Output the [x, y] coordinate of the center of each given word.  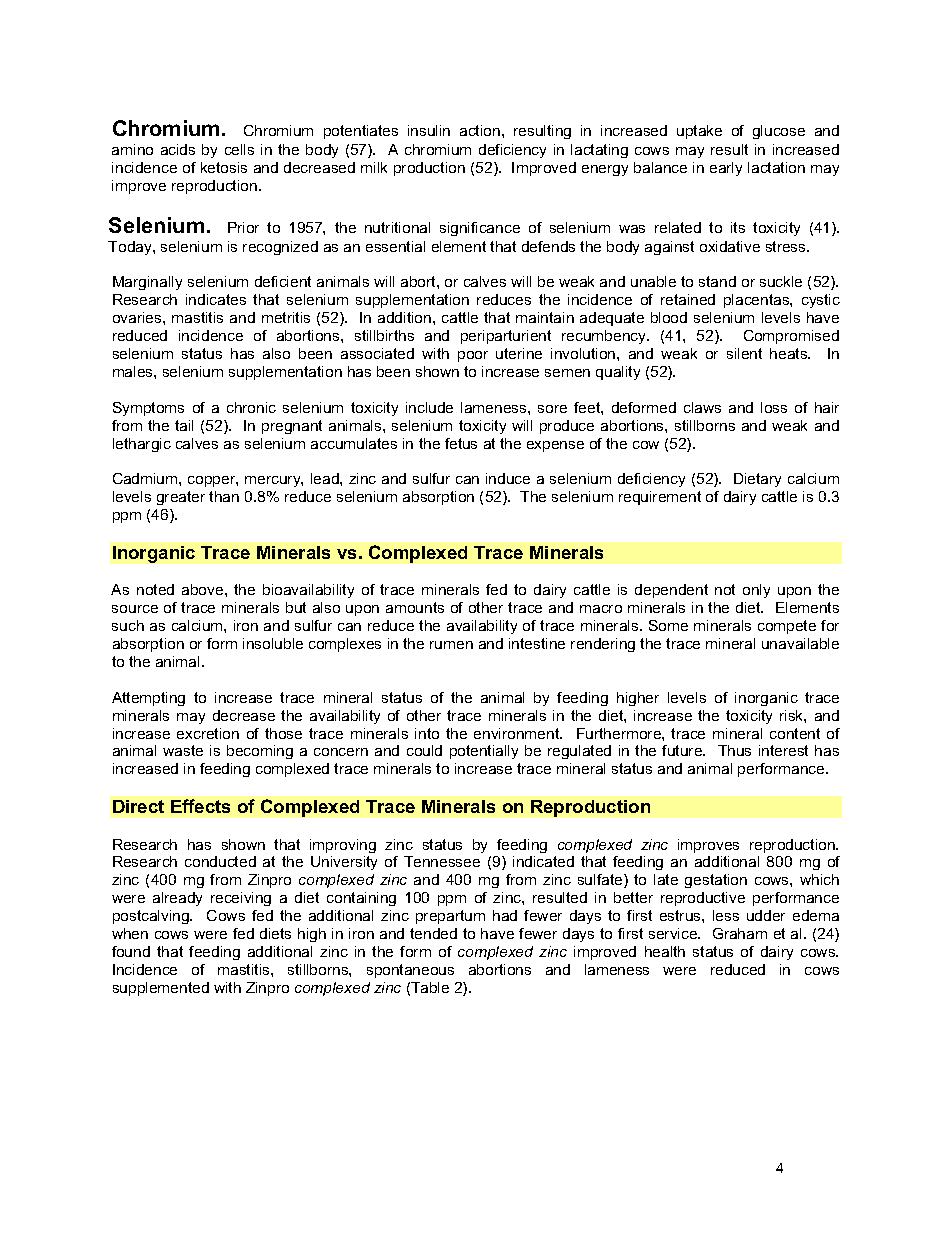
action [480, 130]
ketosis [224, 167]
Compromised [791, 337]
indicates [216, 299]
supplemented [161, 989]
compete [787, 627]
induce [508, 478]
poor [473, 356]
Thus [734, 750]
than [224, 496]
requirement [660, 498]
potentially [484, 752]
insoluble [273, 643]
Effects [200, 806]
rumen [451, 645]
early [726, 169]
